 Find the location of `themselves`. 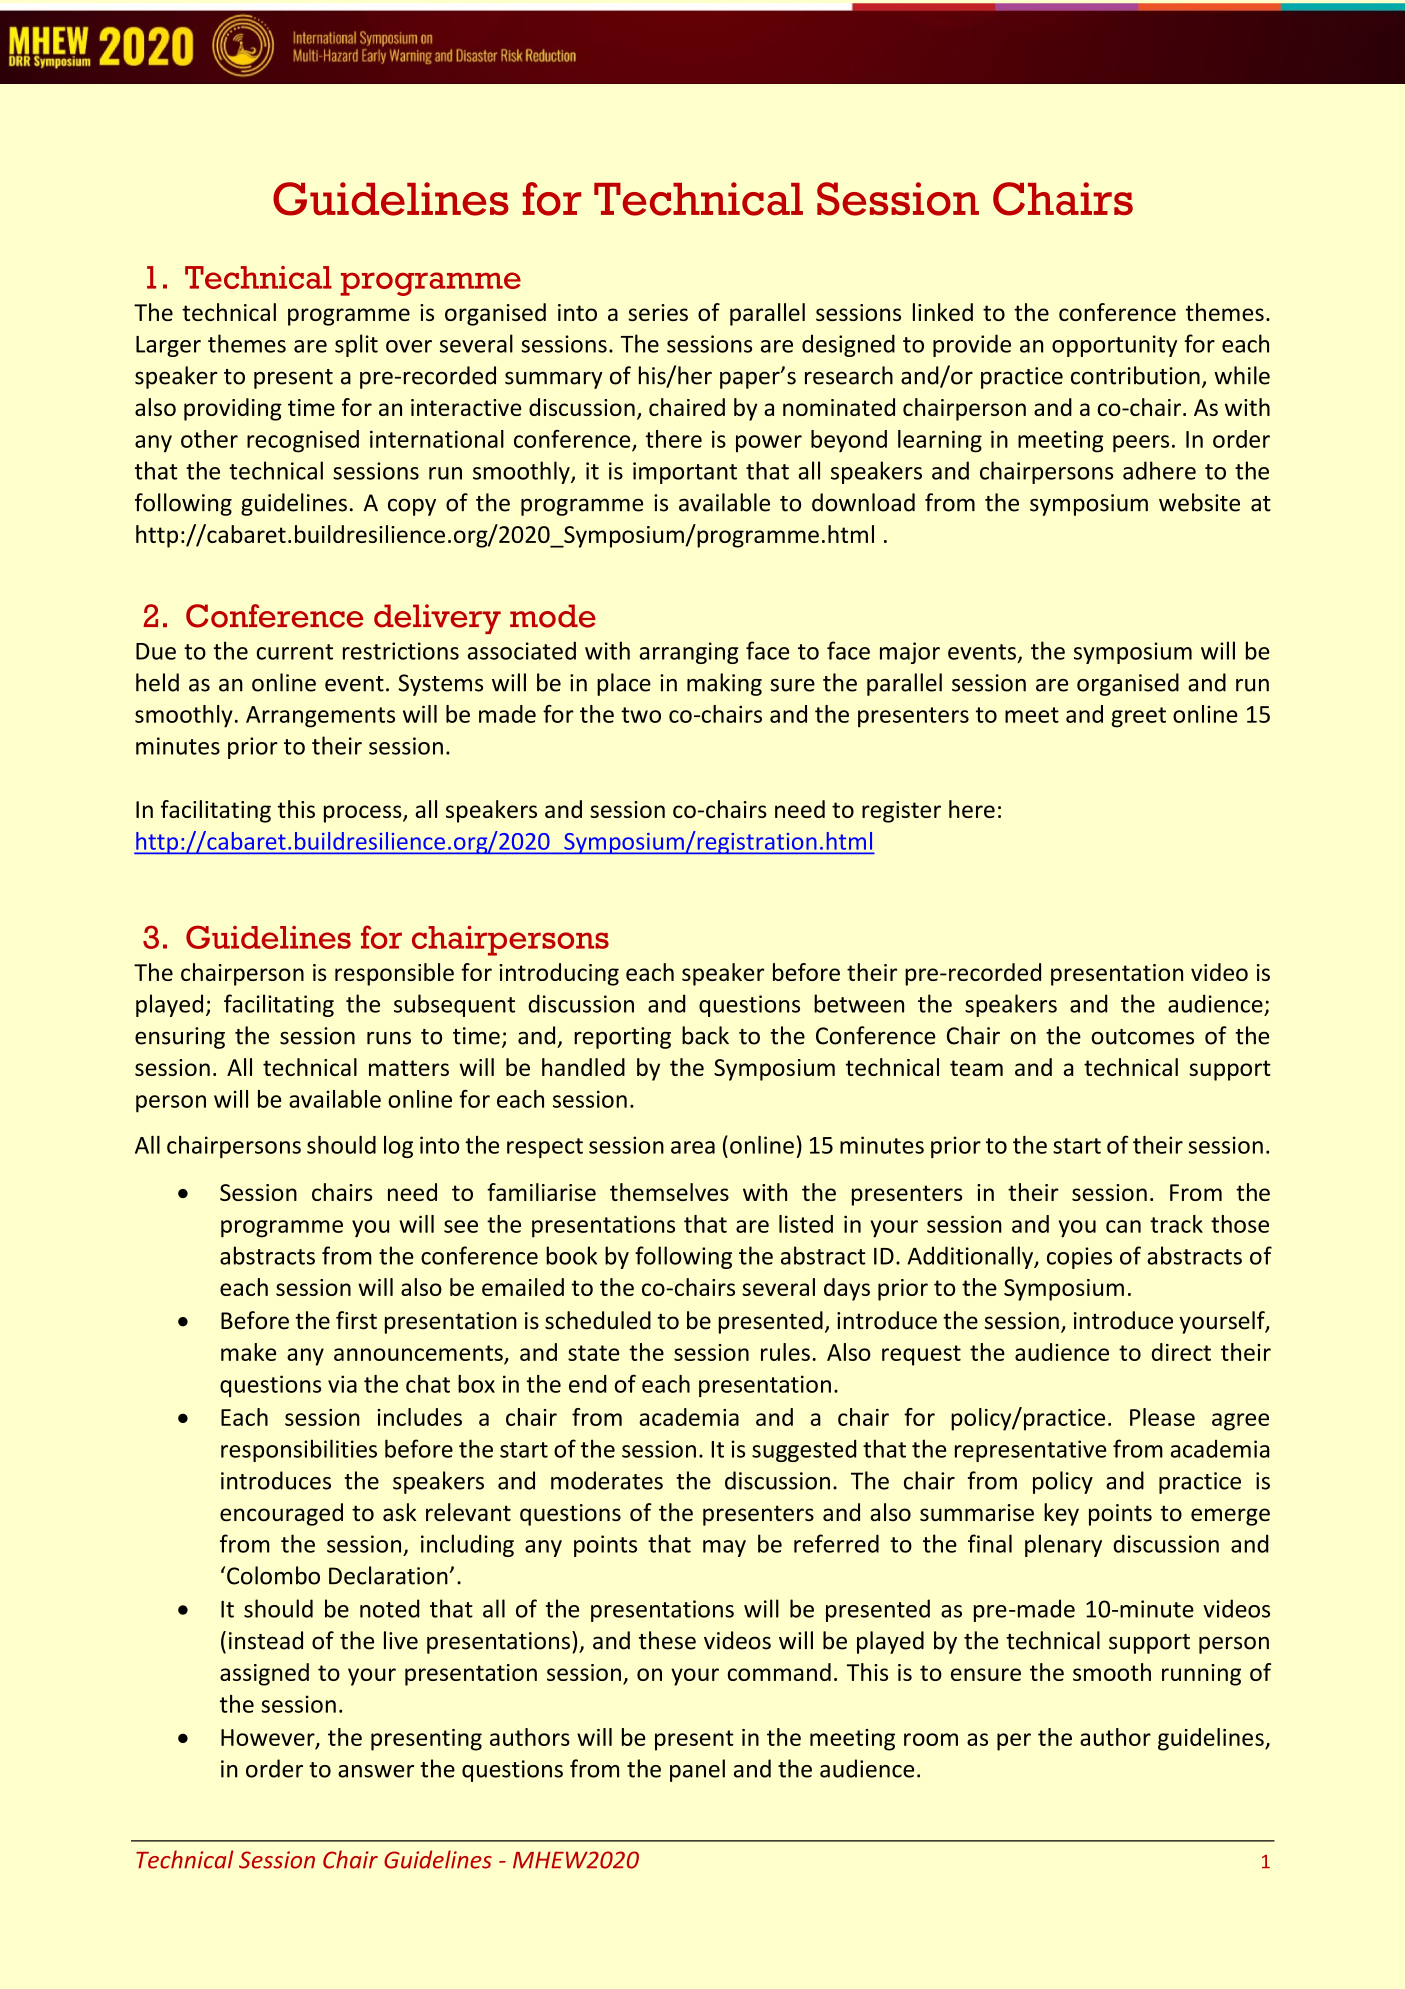

themselves is located at coordinates (669, 1192).
